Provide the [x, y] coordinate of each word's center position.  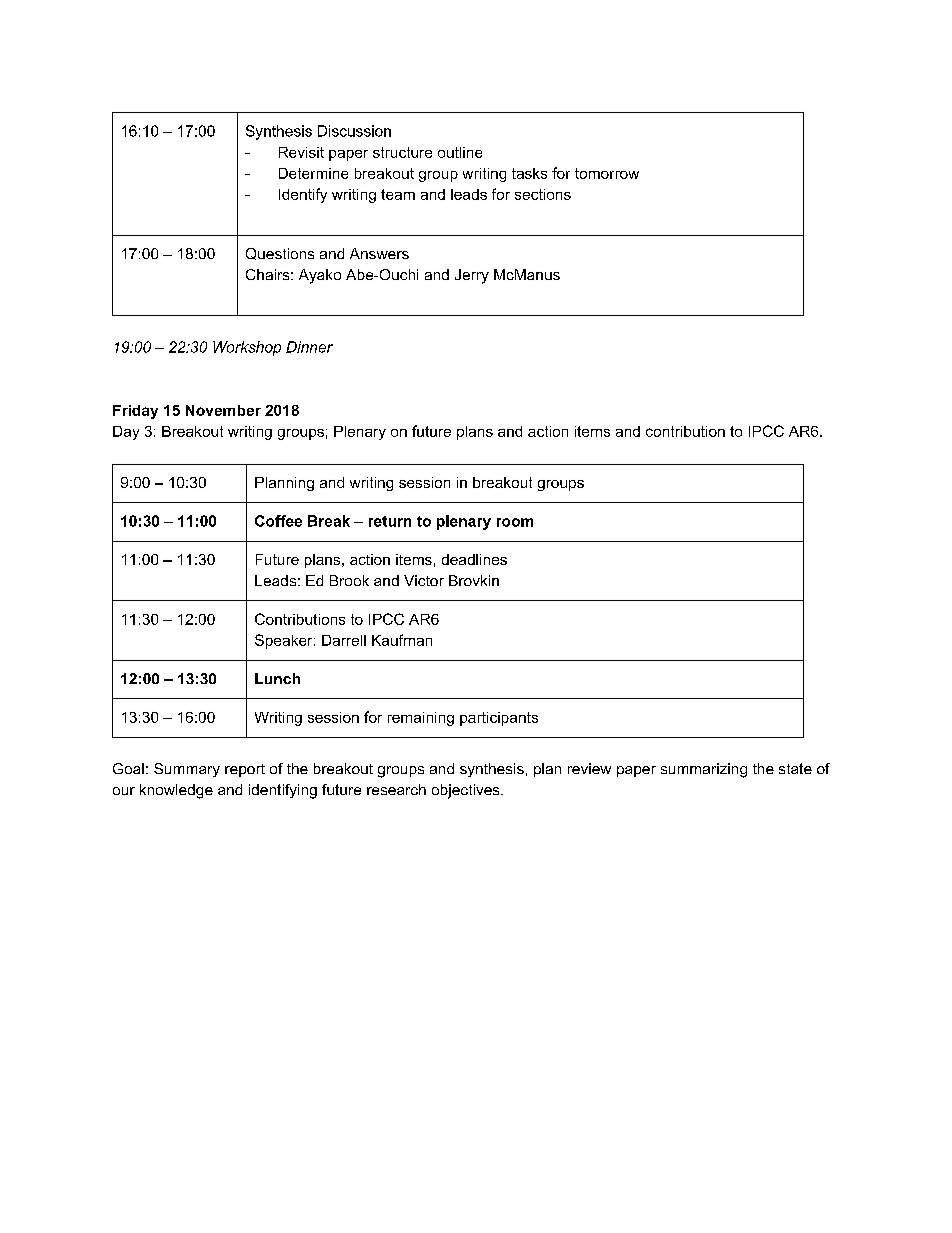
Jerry [472, 276]
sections [543, 194]
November [223, 410]
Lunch [277, 678]
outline [460, 152]
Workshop [247, 348]
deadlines [474, 559]
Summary [187, 770]
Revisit [301, 152]
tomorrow [607, 173]
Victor [424, 580]
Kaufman [402, 640]
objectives [467, 791]
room [515, 522]
